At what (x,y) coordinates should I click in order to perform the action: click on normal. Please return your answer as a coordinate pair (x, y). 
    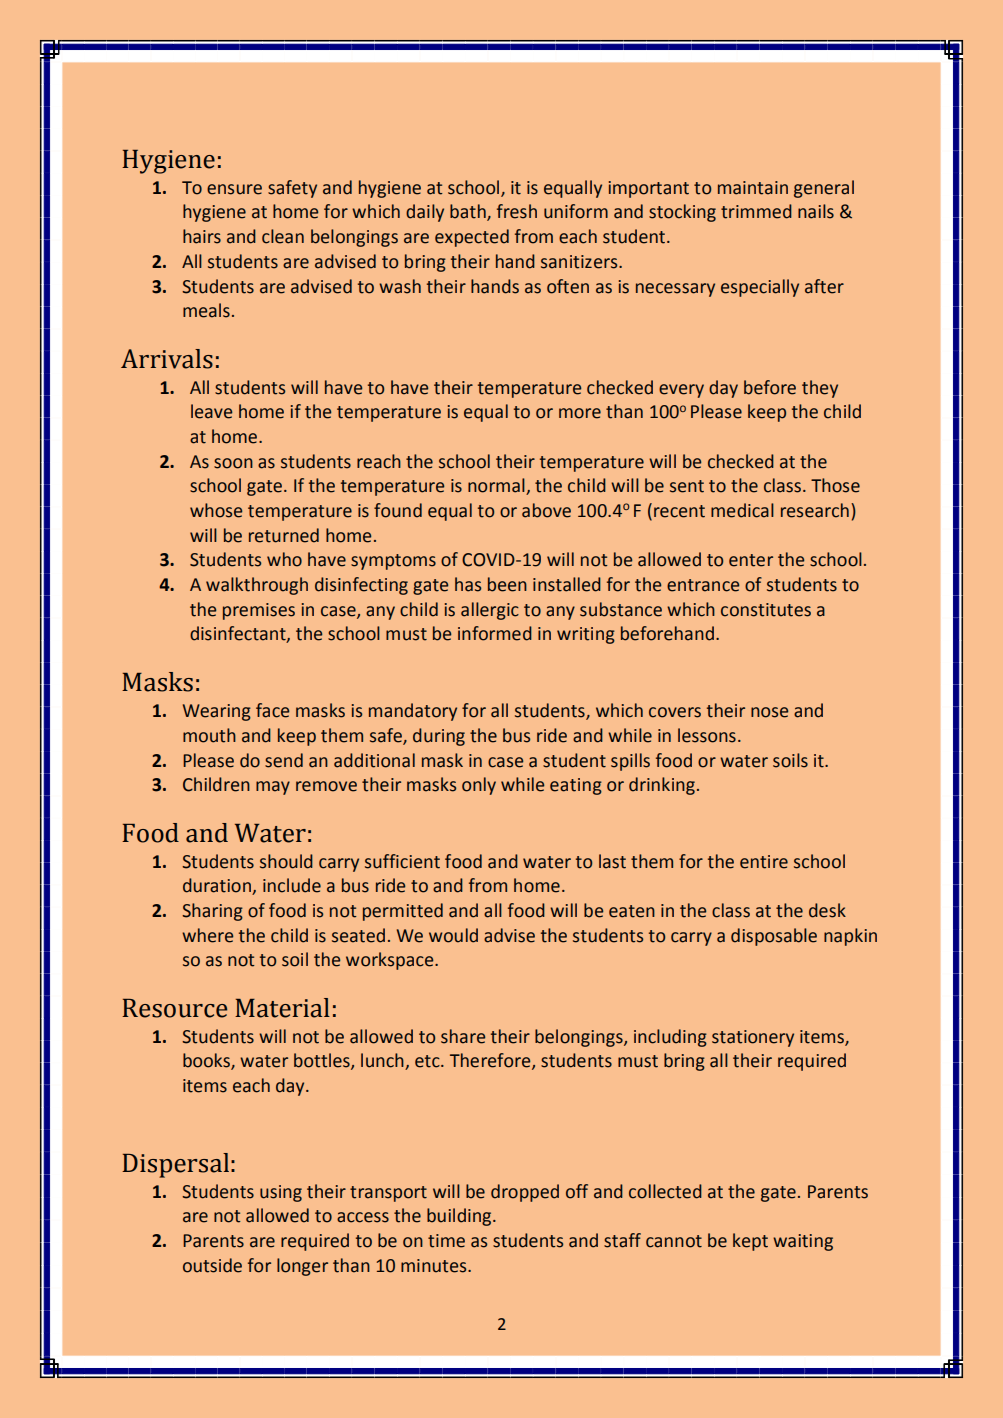
    Looking at the image, I should click on (497, 486).
